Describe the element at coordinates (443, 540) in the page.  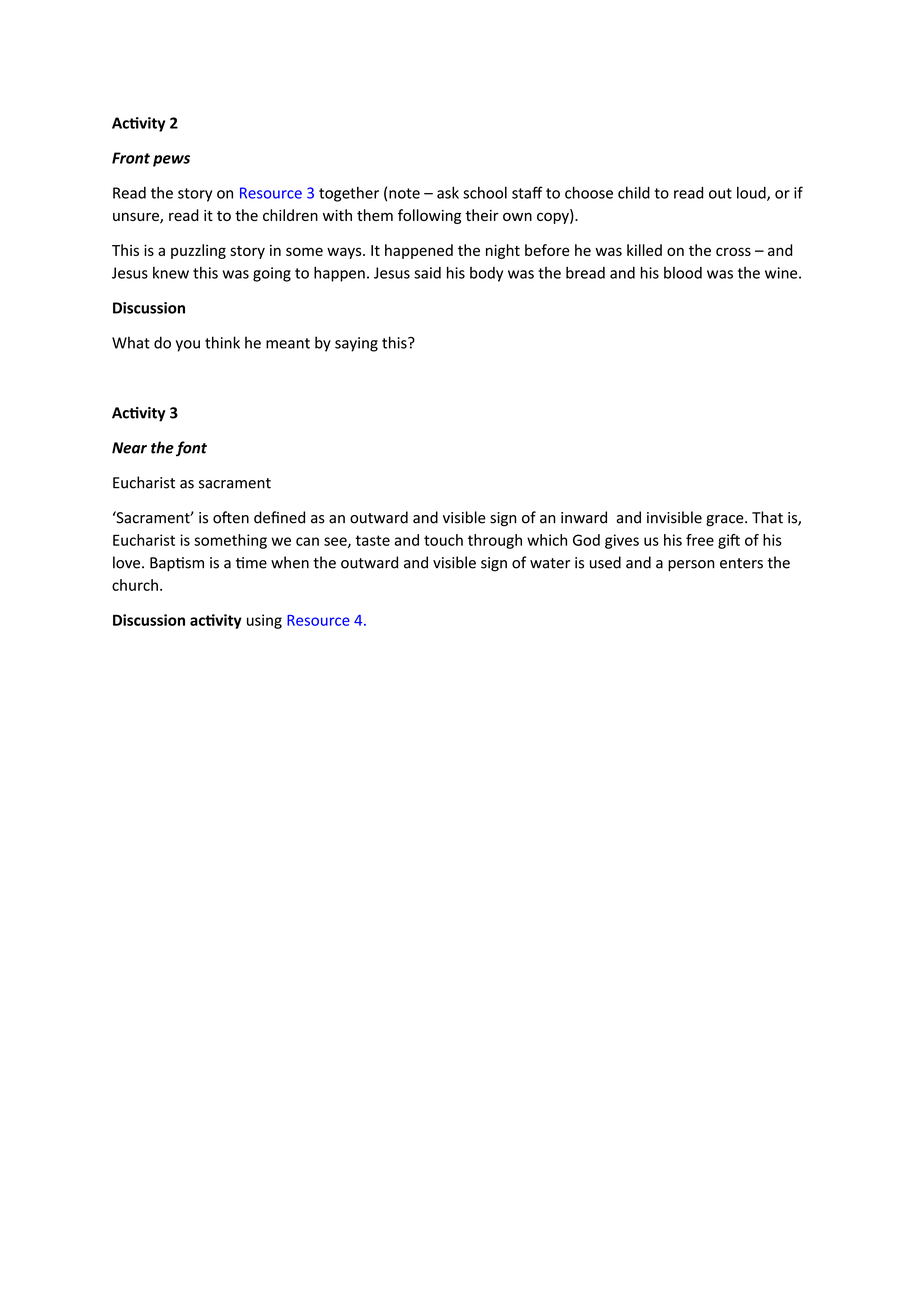
I see `touch` at that location.
